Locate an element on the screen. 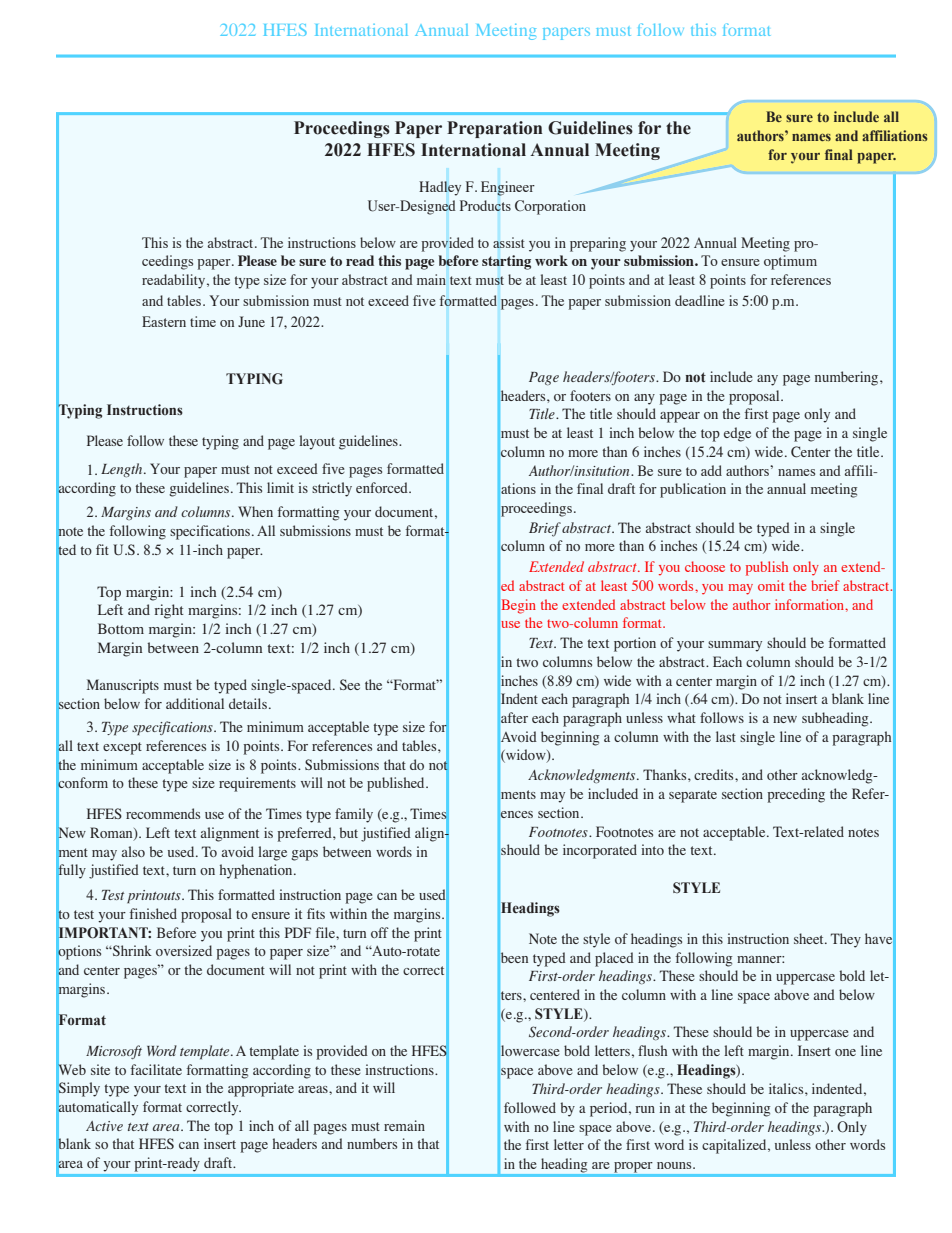 This screenshot has height=1233, width=952. Active is located at coordinates (104, 1126).
